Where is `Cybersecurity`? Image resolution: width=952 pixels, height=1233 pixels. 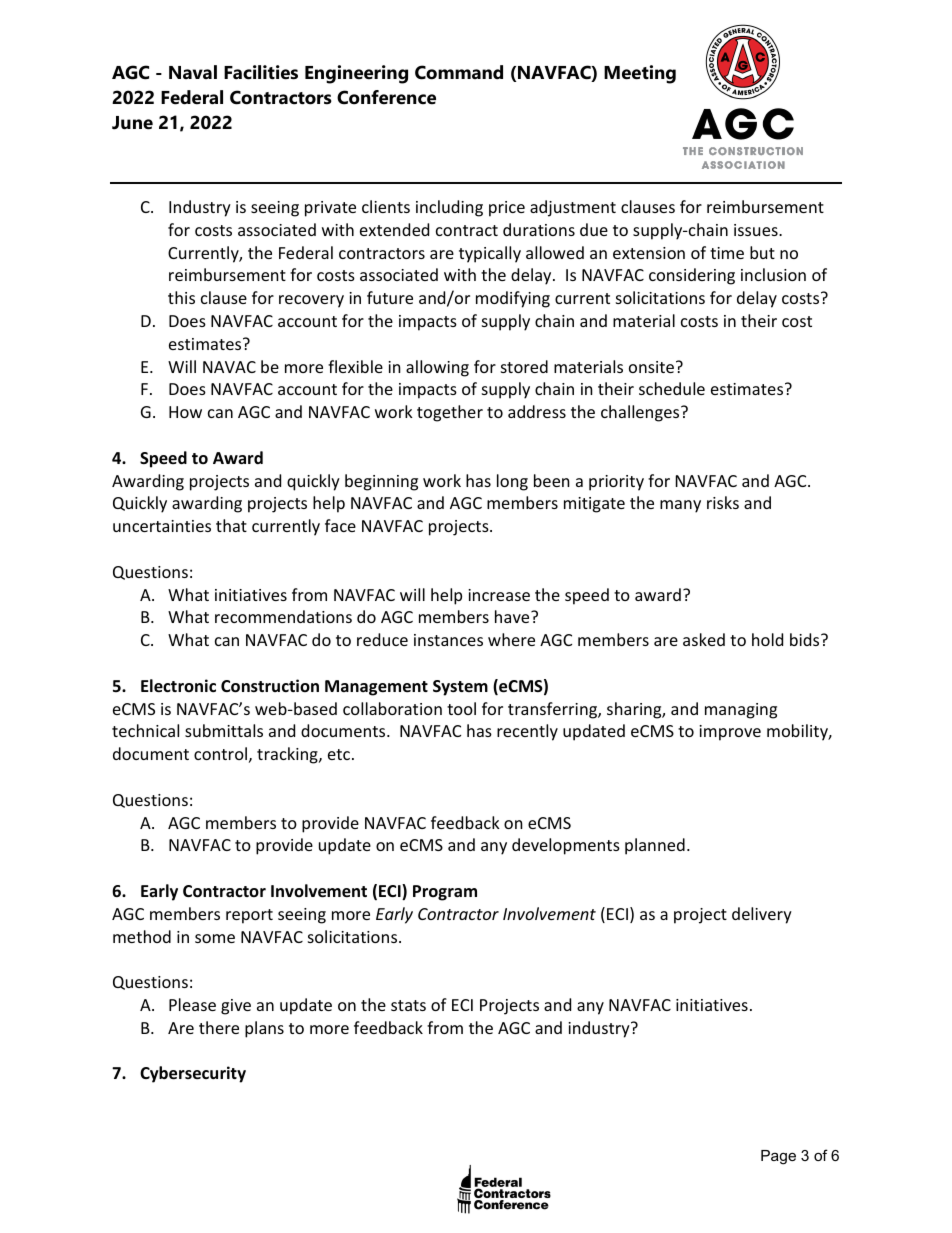 Cybersecurity is located at coordinates (193, 1074).
